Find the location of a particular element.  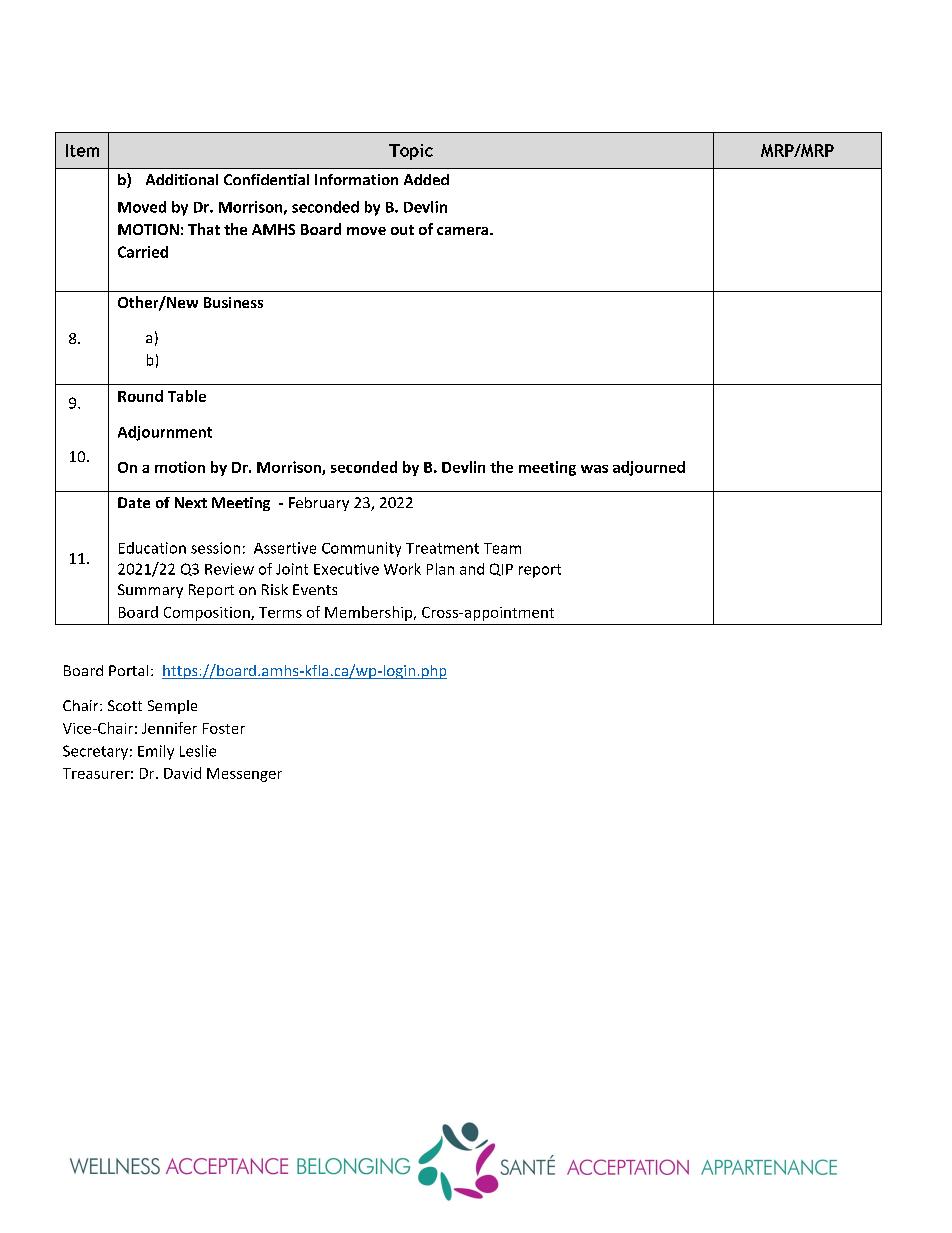

Business is located at coordinates (233, 302).
